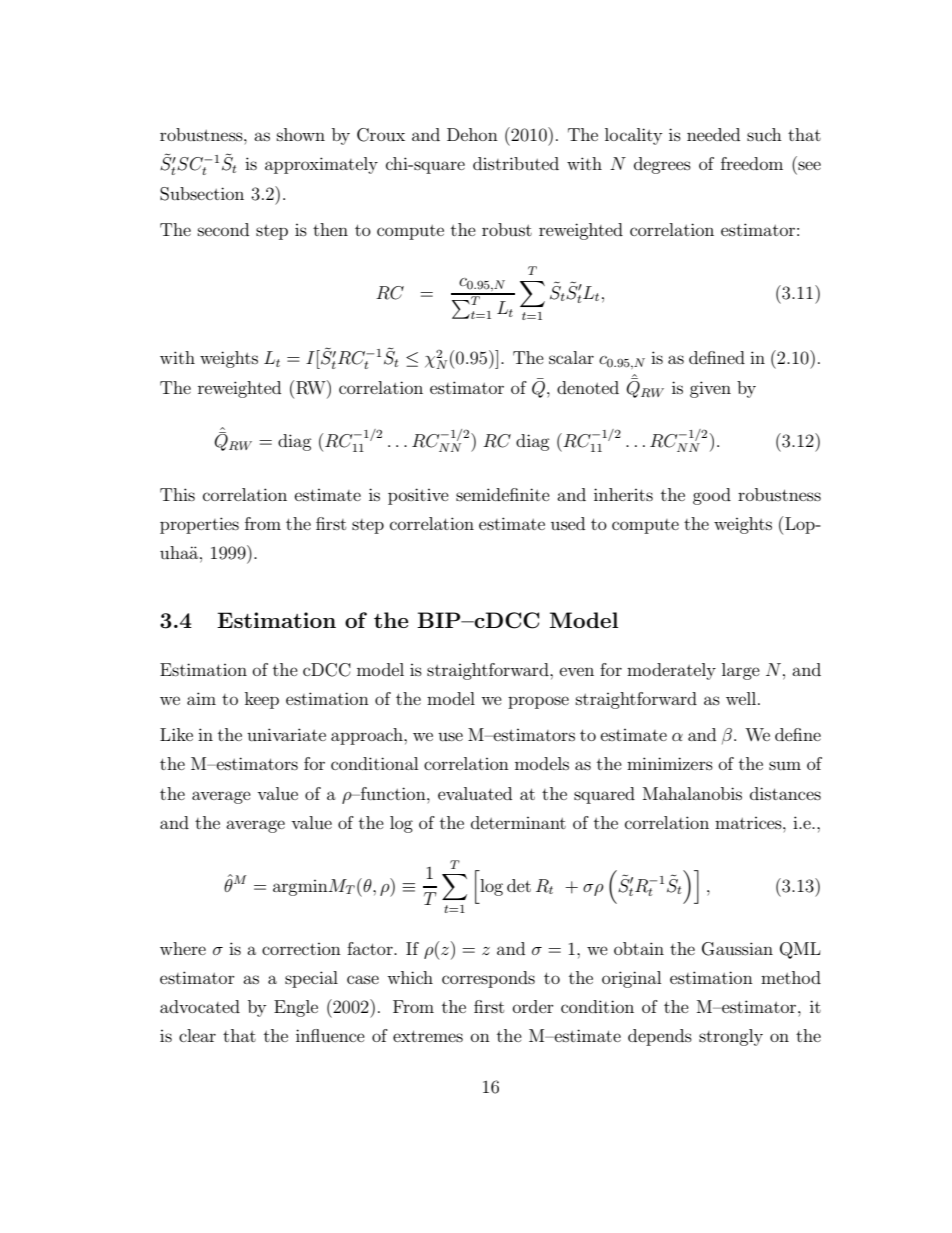  Describe the element at coordinates (742, 698) in the screenshot. I see `well` at that location.
